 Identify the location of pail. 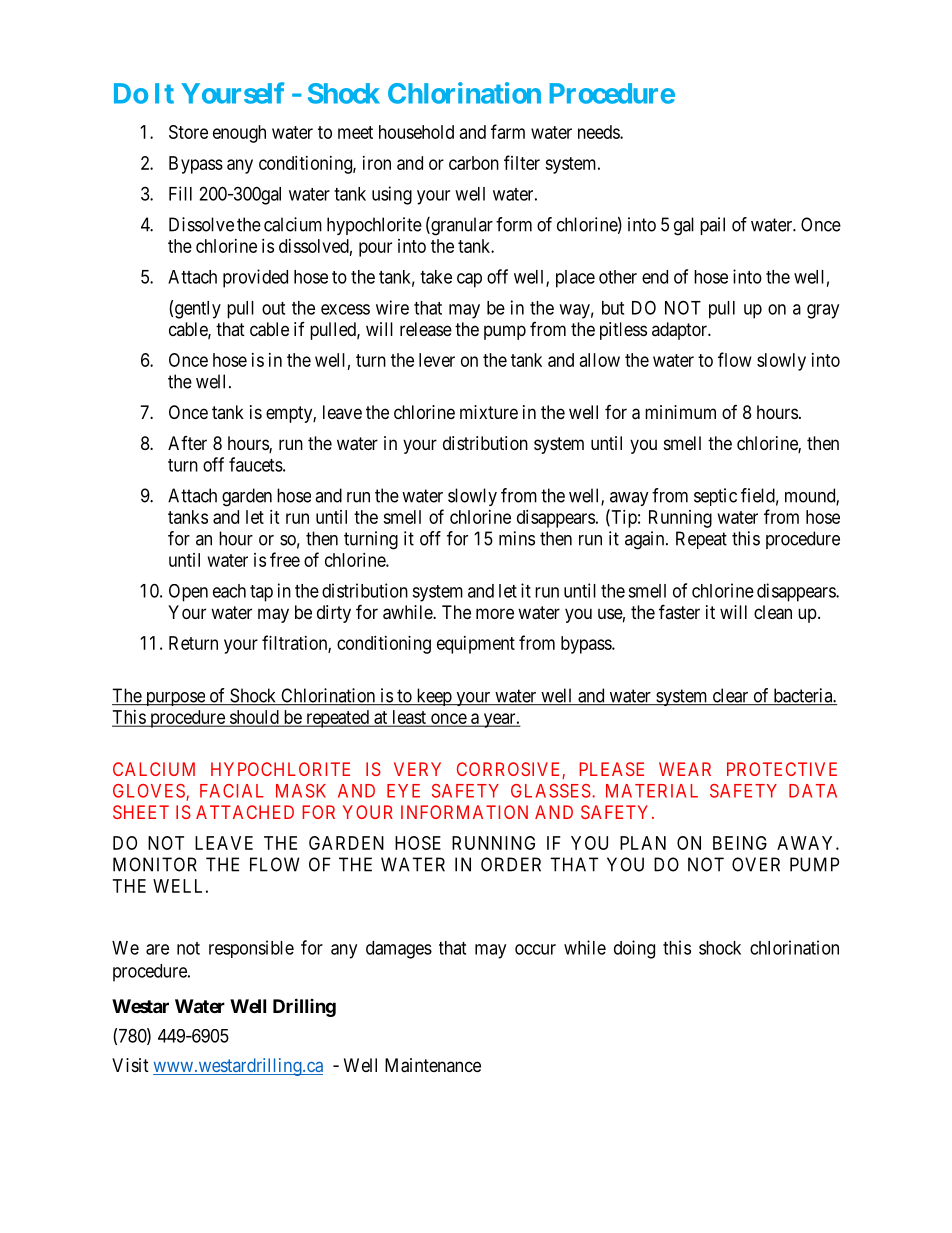
(712, 226).
